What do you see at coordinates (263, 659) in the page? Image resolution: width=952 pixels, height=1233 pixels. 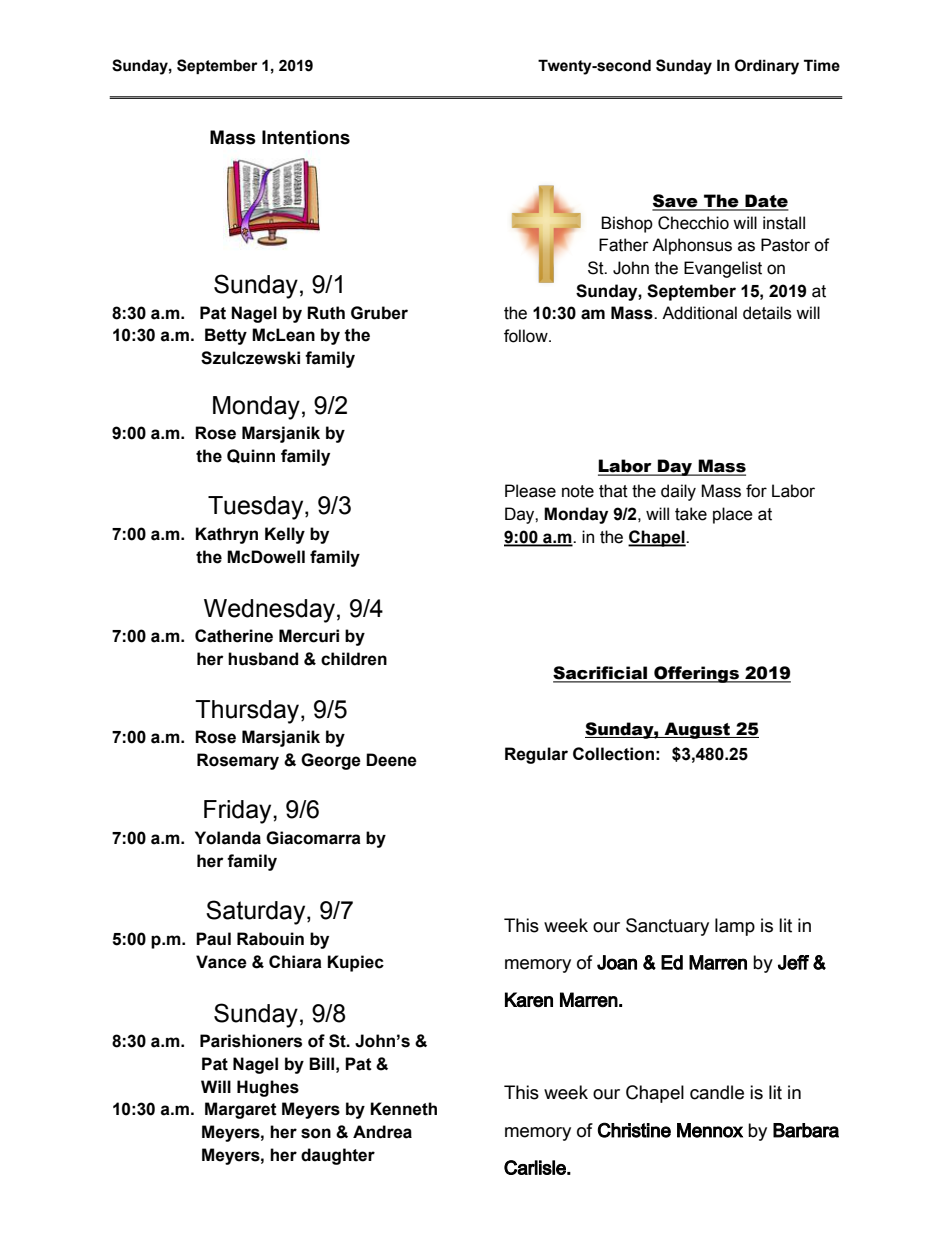 I see `husband` at bounding box center [263, 659].
